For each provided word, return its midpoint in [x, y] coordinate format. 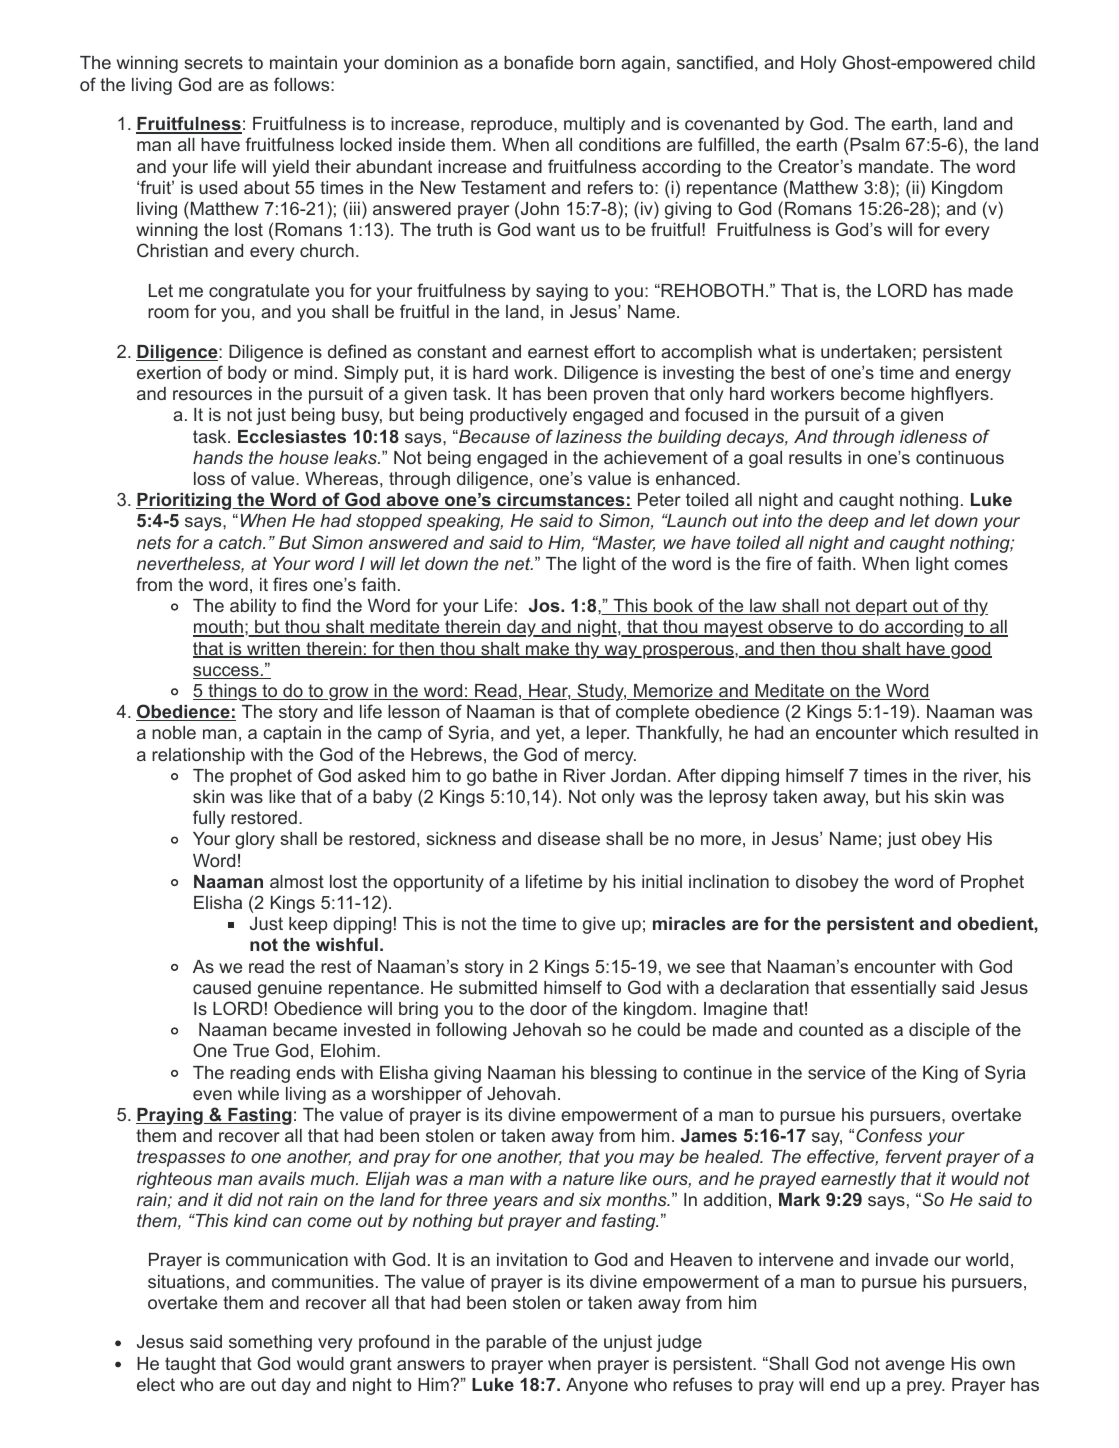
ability [253, 607]
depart [881, 607]
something [270, 1343]
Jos [545, 605]
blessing [624, 1074]
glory [255, 840]
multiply [594, 125]
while [258, 1093]
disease [569, 838]
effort [614, 351]
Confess [889, 1135]
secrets [213, 62]
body [247, 374]
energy [983, 376]
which [925, 732]
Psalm [874, 144]
